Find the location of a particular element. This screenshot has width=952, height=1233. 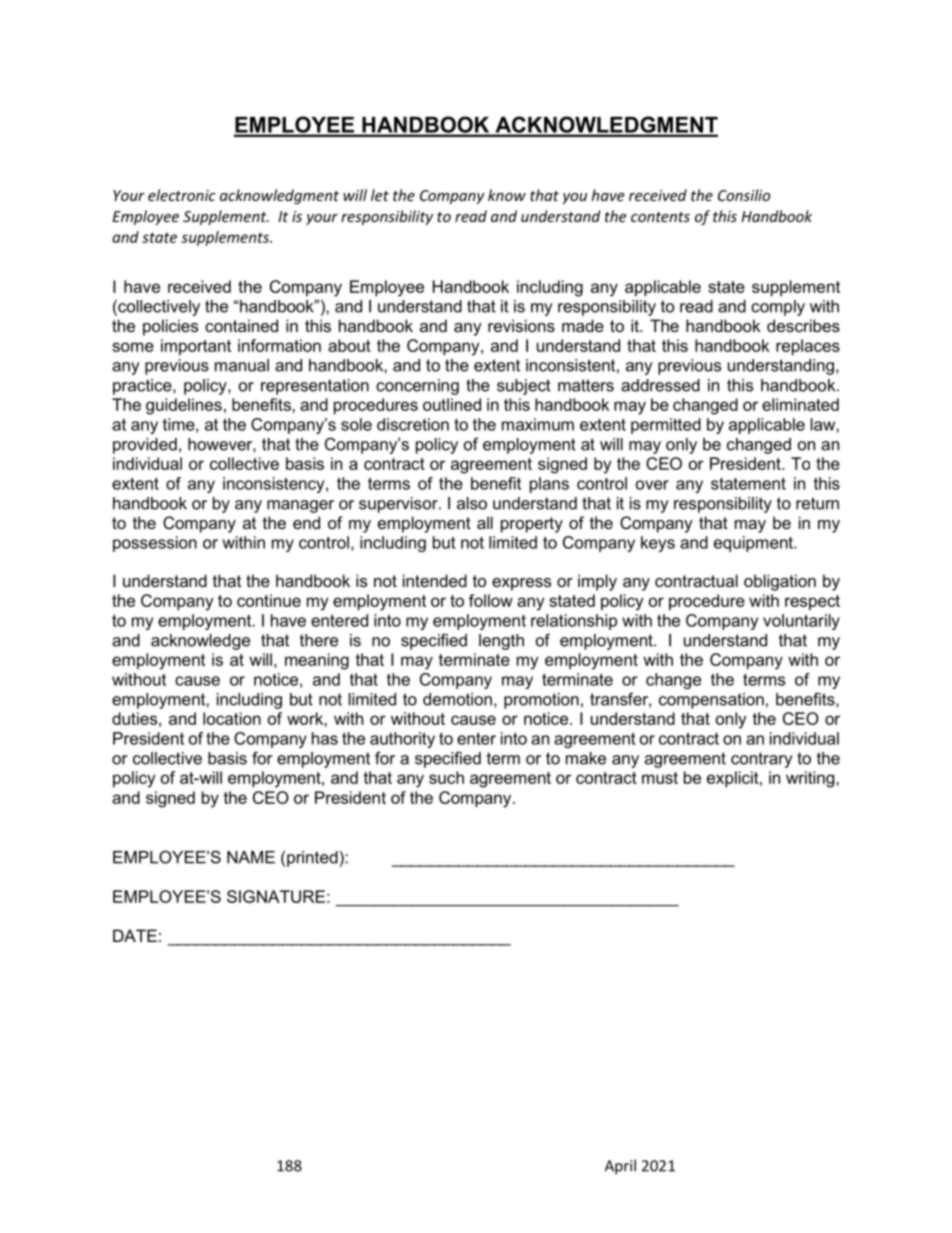

DATE is located at coordinates (135, 935).
